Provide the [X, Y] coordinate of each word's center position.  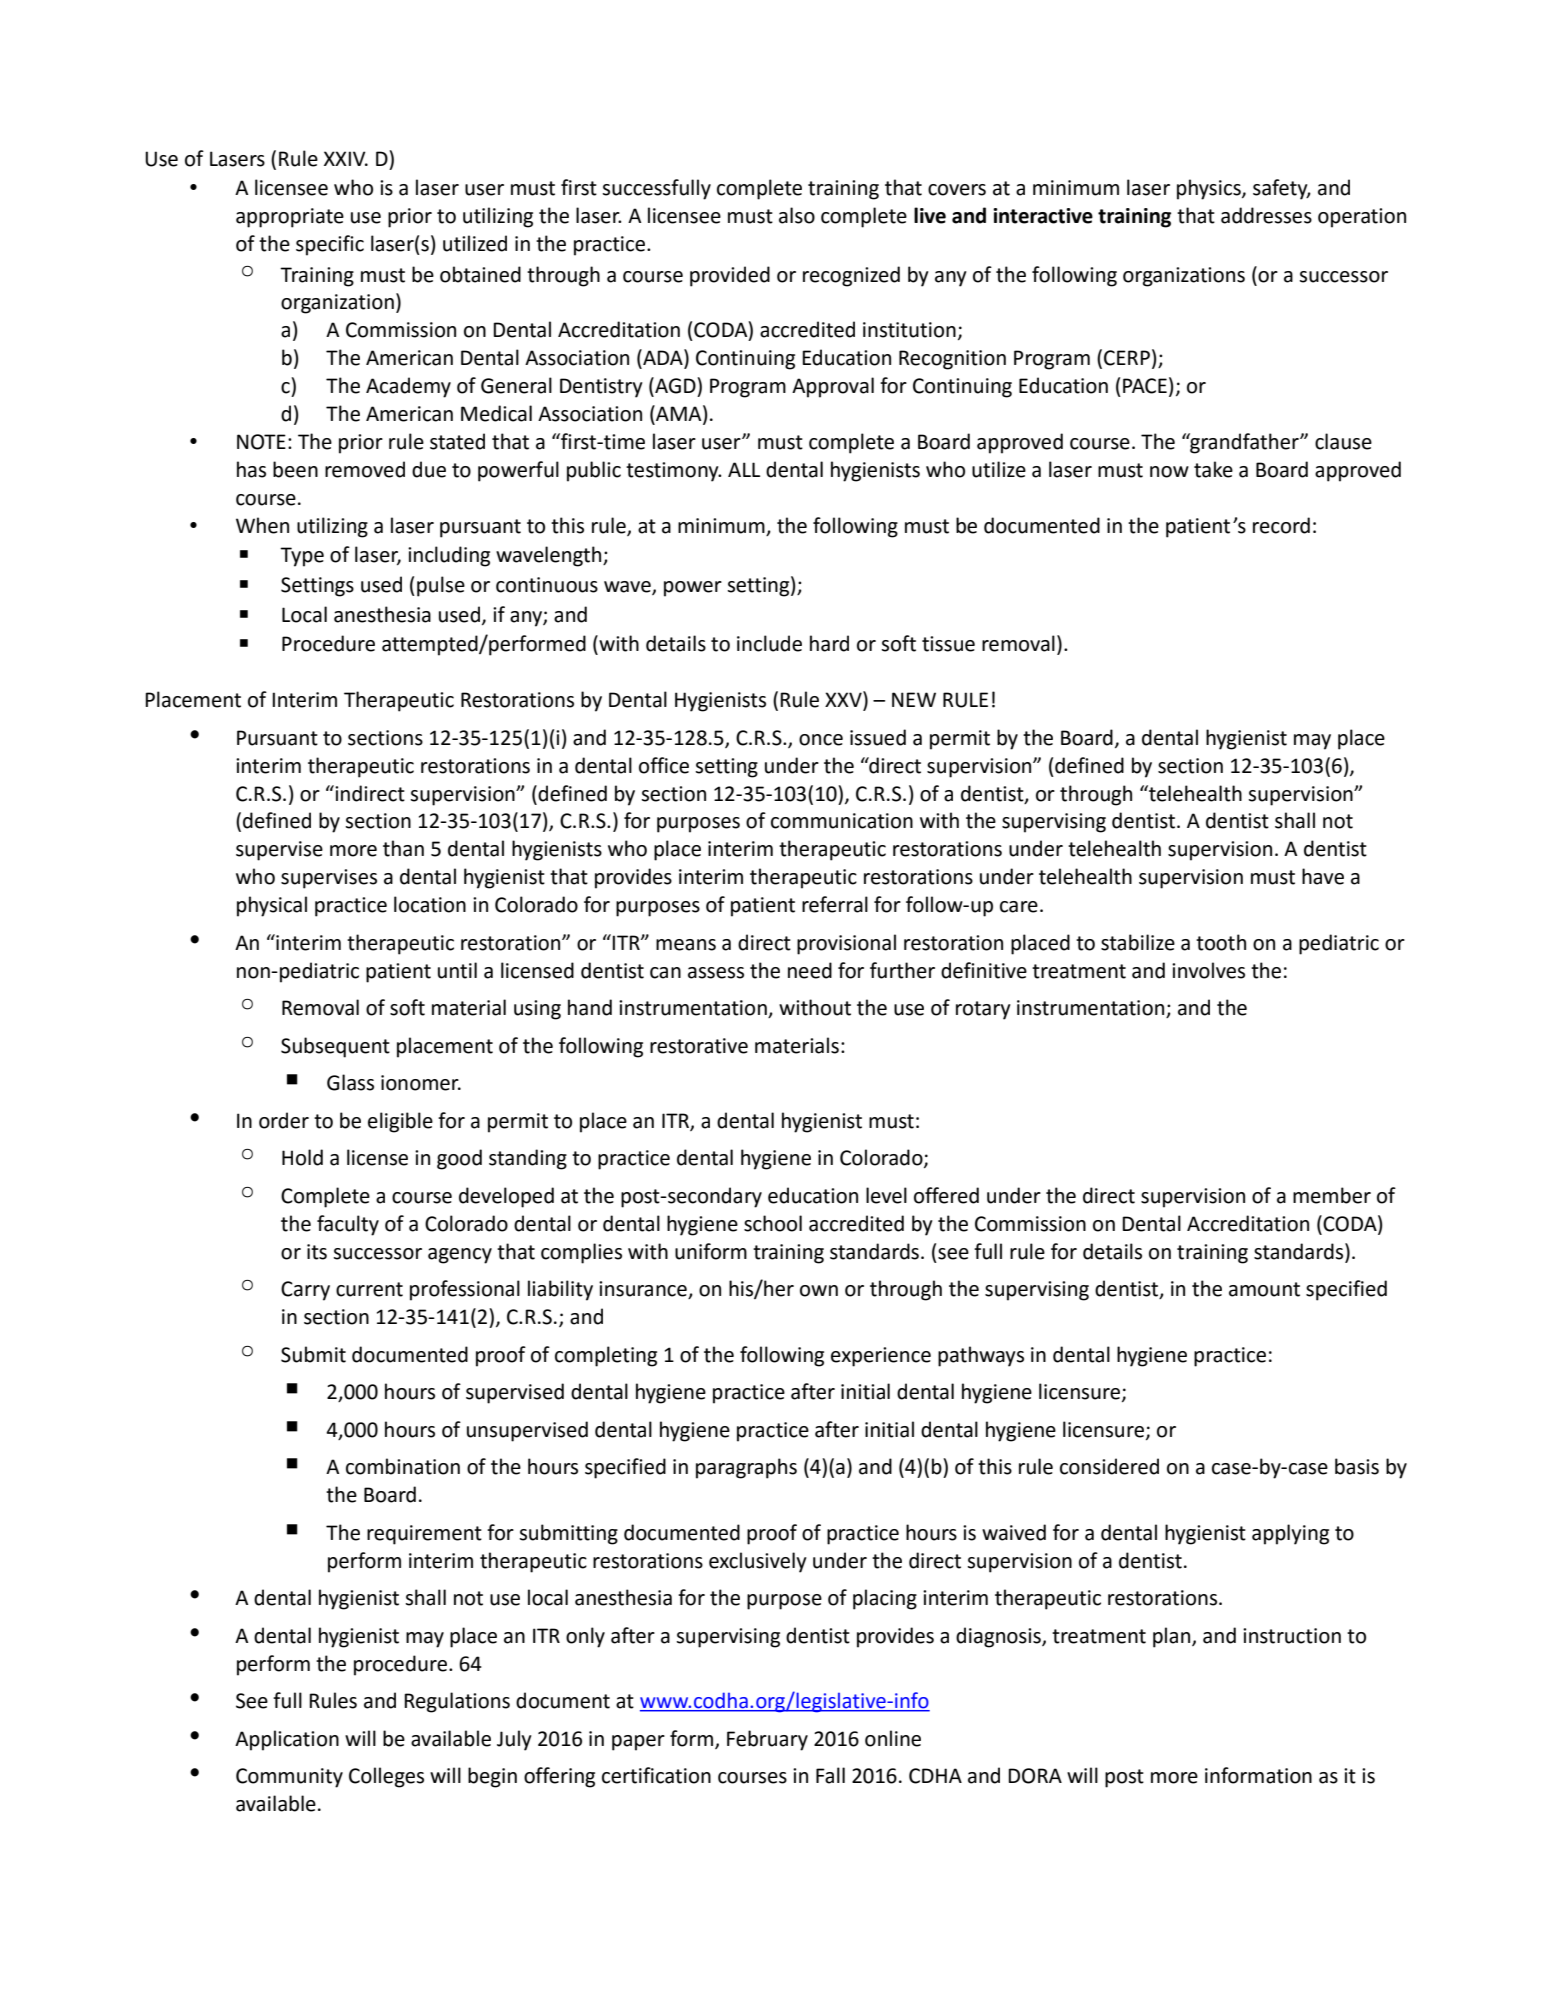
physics [1210, 189]
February [767, 1740]
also [797, 215]
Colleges [386, 1777]
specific [330, 245]
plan [1173, 1637]
